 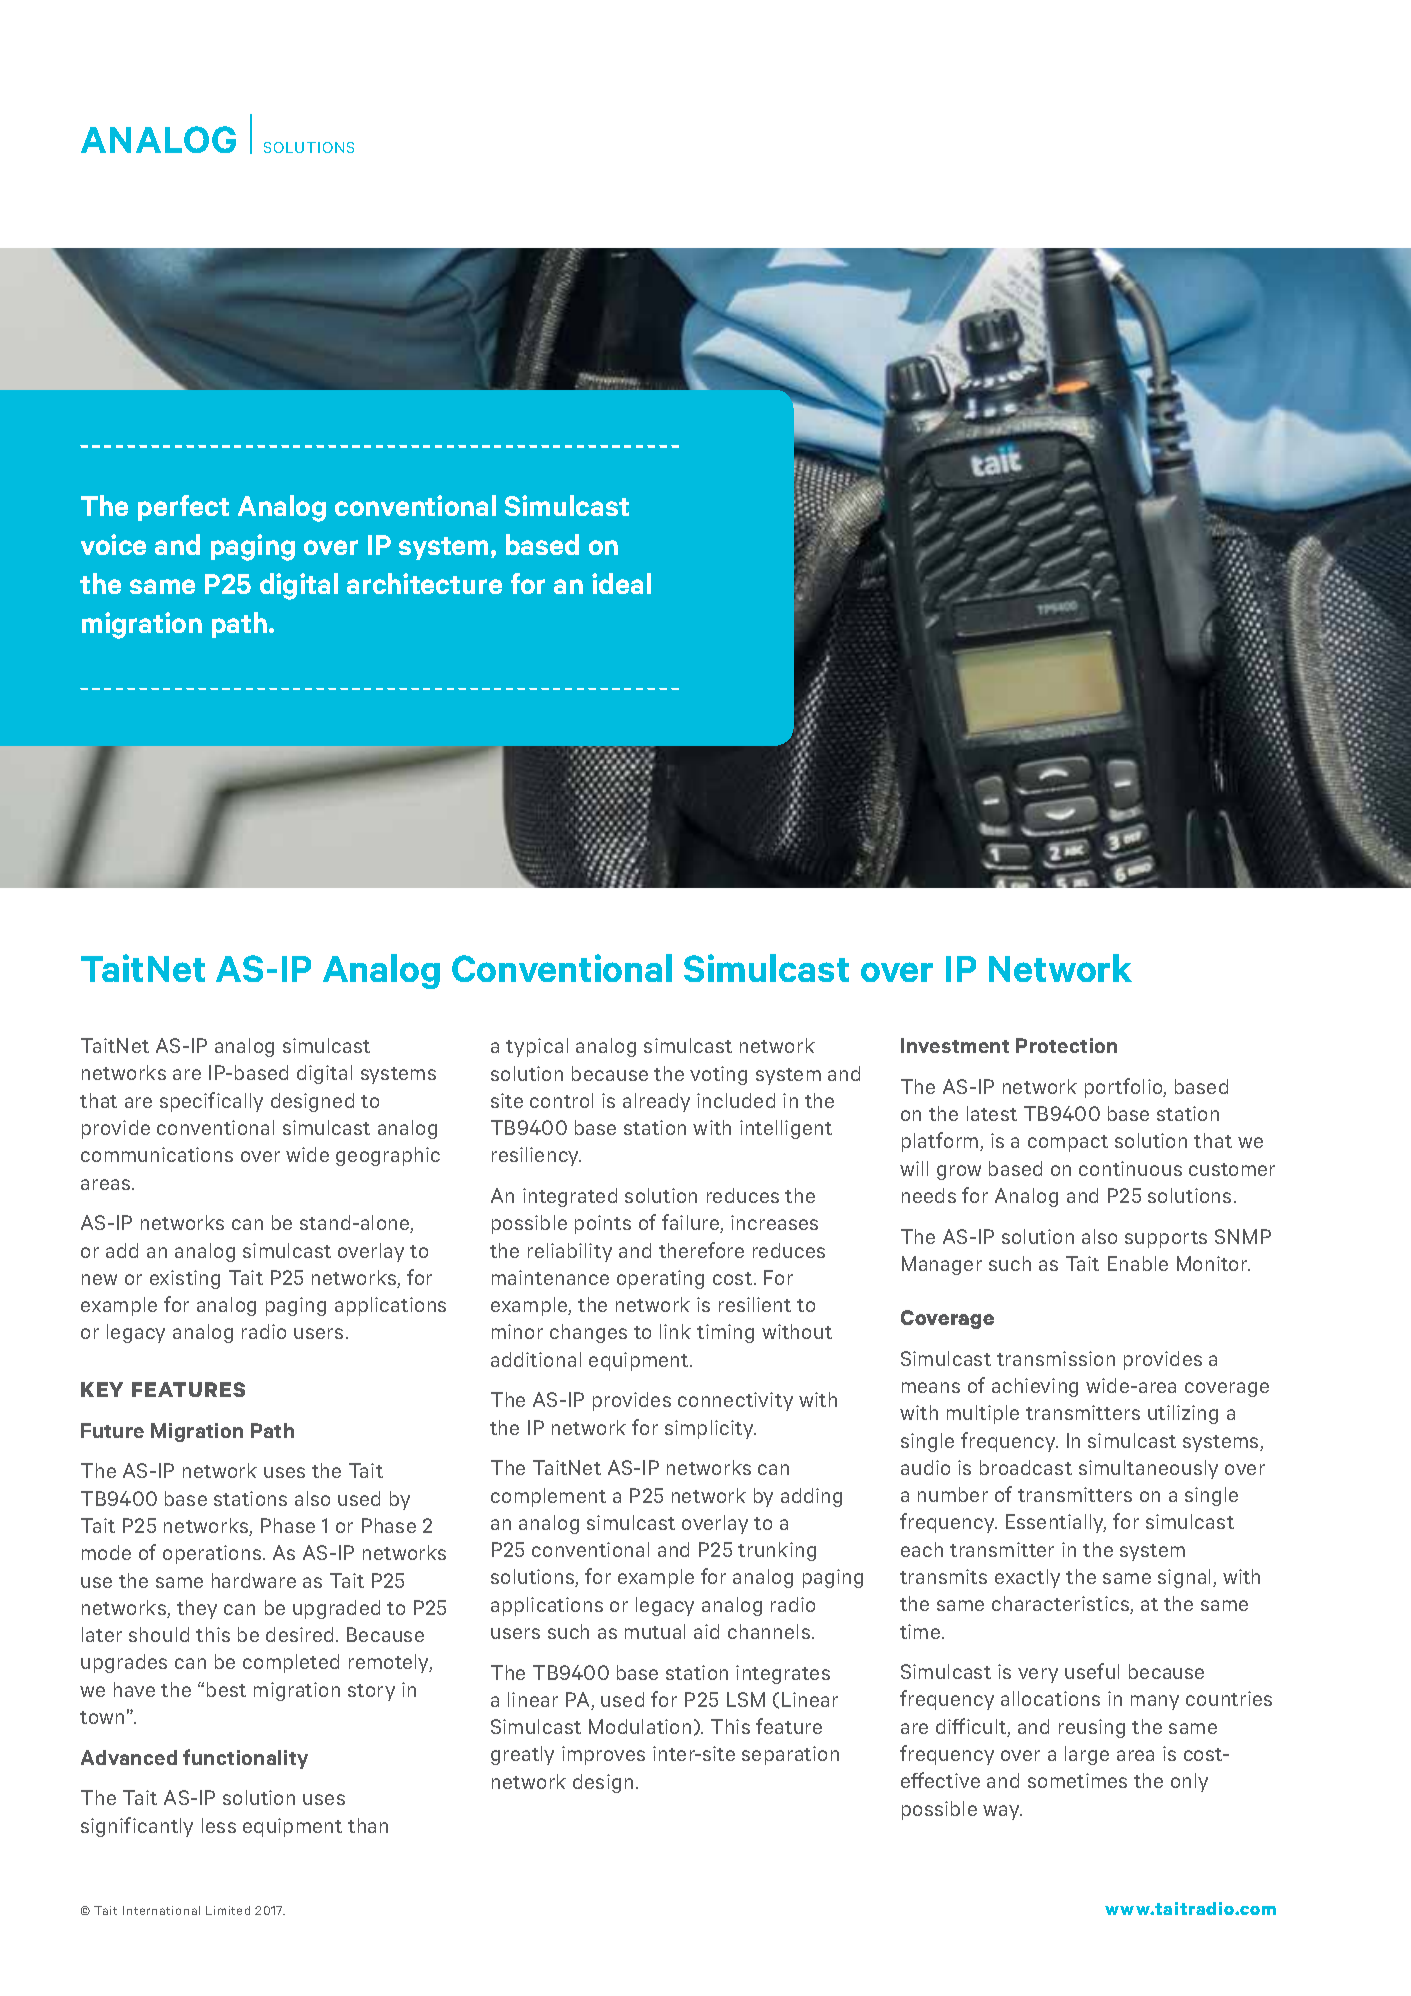 What do you see at coordinates (424, 583) in the screenshot?
I see `architecture` at bounding box center [424, 583].
